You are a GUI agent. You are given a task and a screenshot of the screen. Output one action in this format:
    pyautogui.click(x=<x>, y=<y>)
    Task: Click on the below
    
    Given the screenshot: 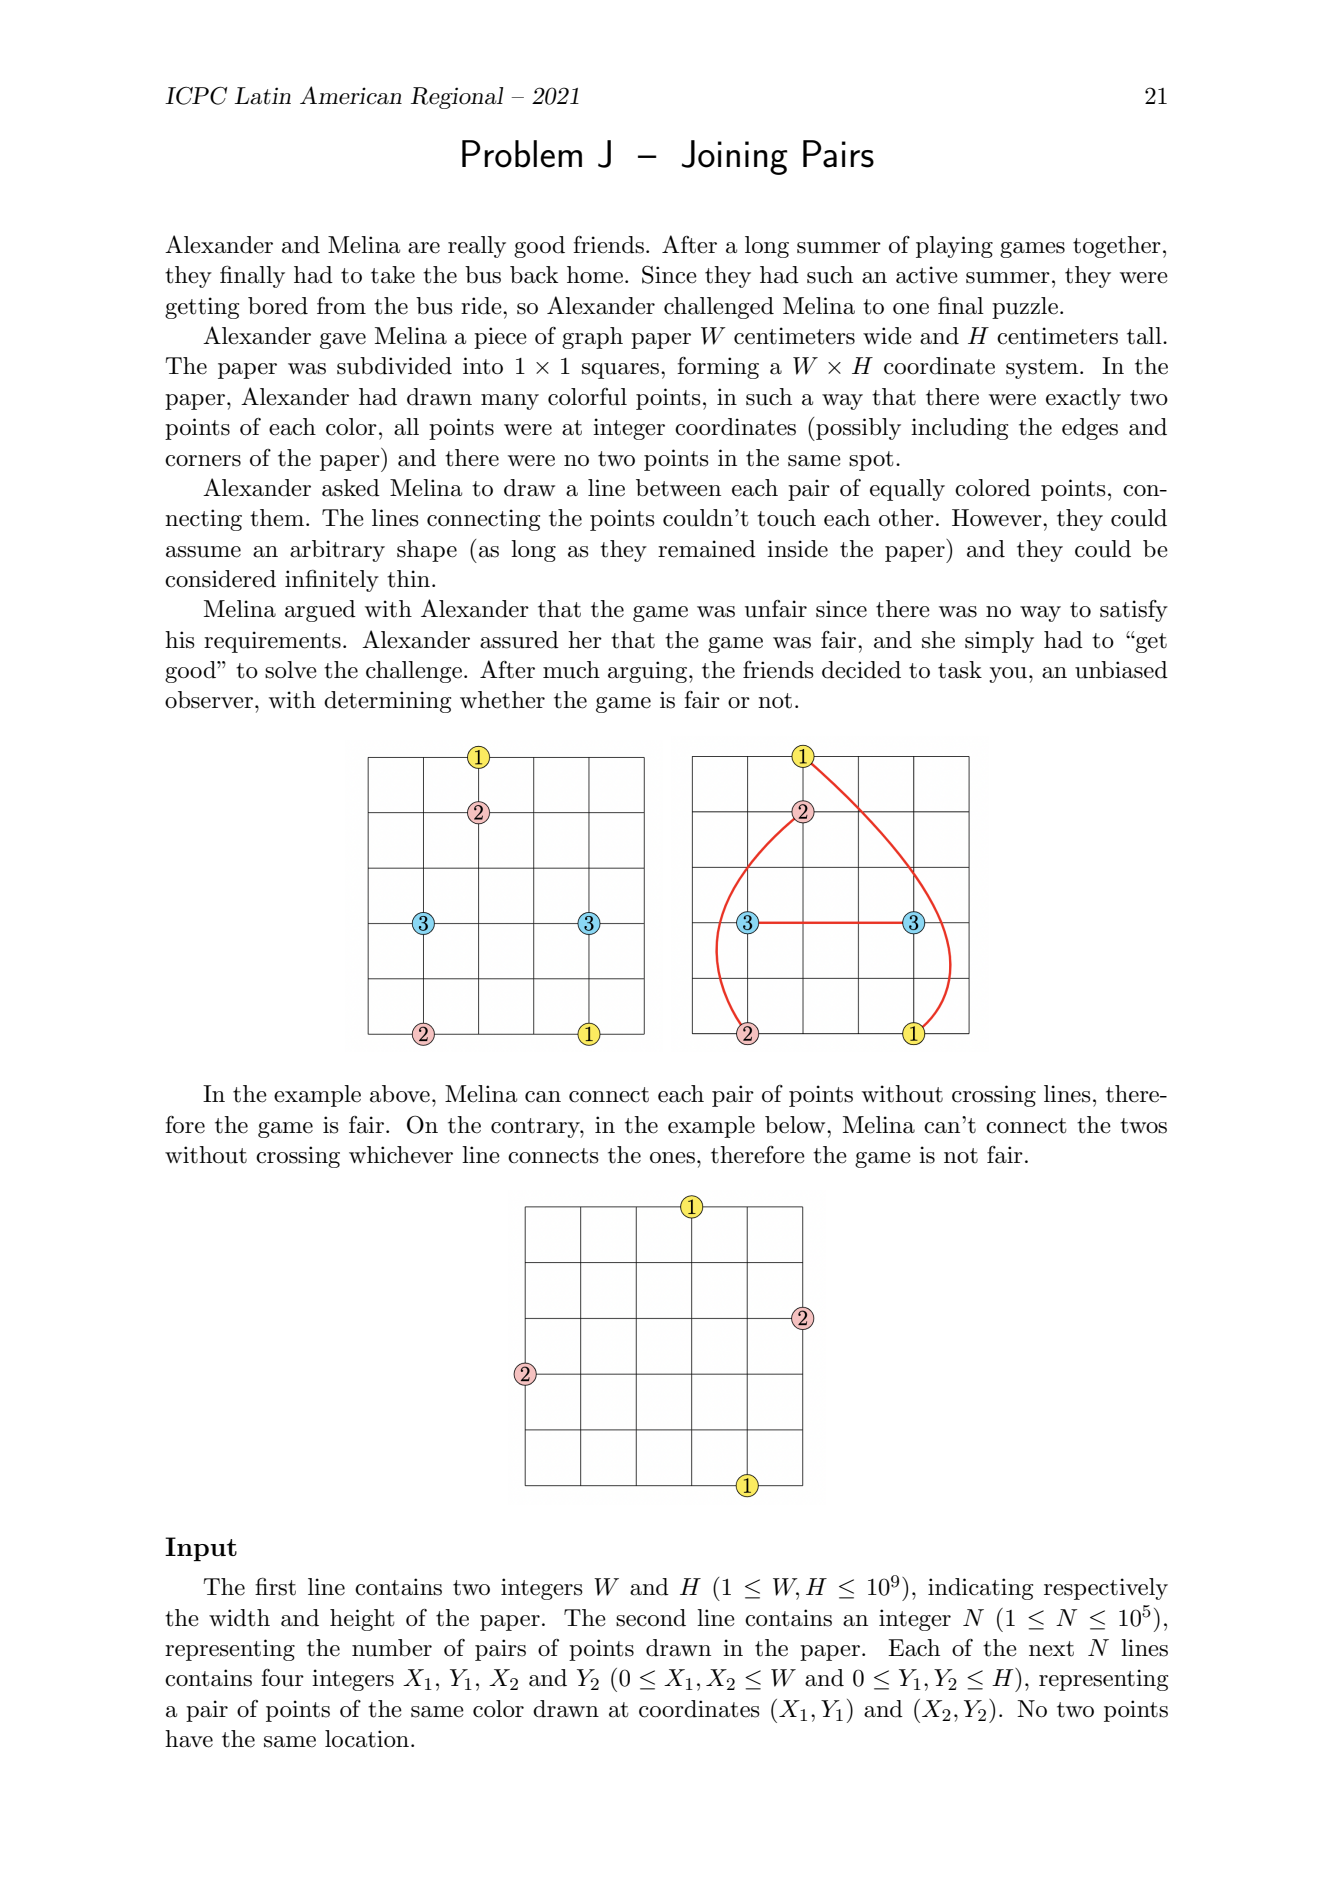 What is the action you would take?
    pyautogui.click(x=796, y=1125)
